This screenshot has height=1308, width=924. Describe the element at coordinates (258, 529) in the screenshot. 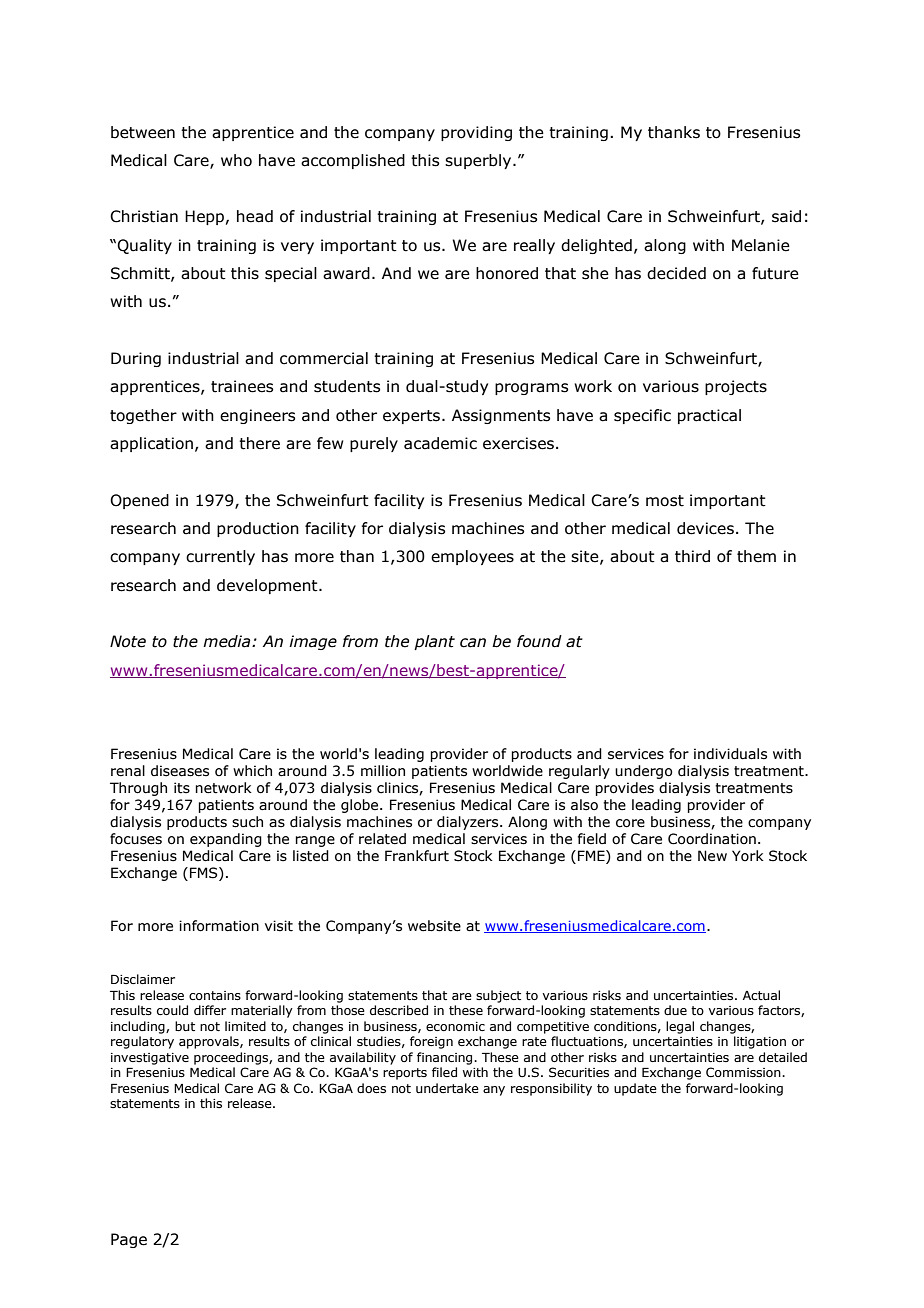

I see `production` at that location.
